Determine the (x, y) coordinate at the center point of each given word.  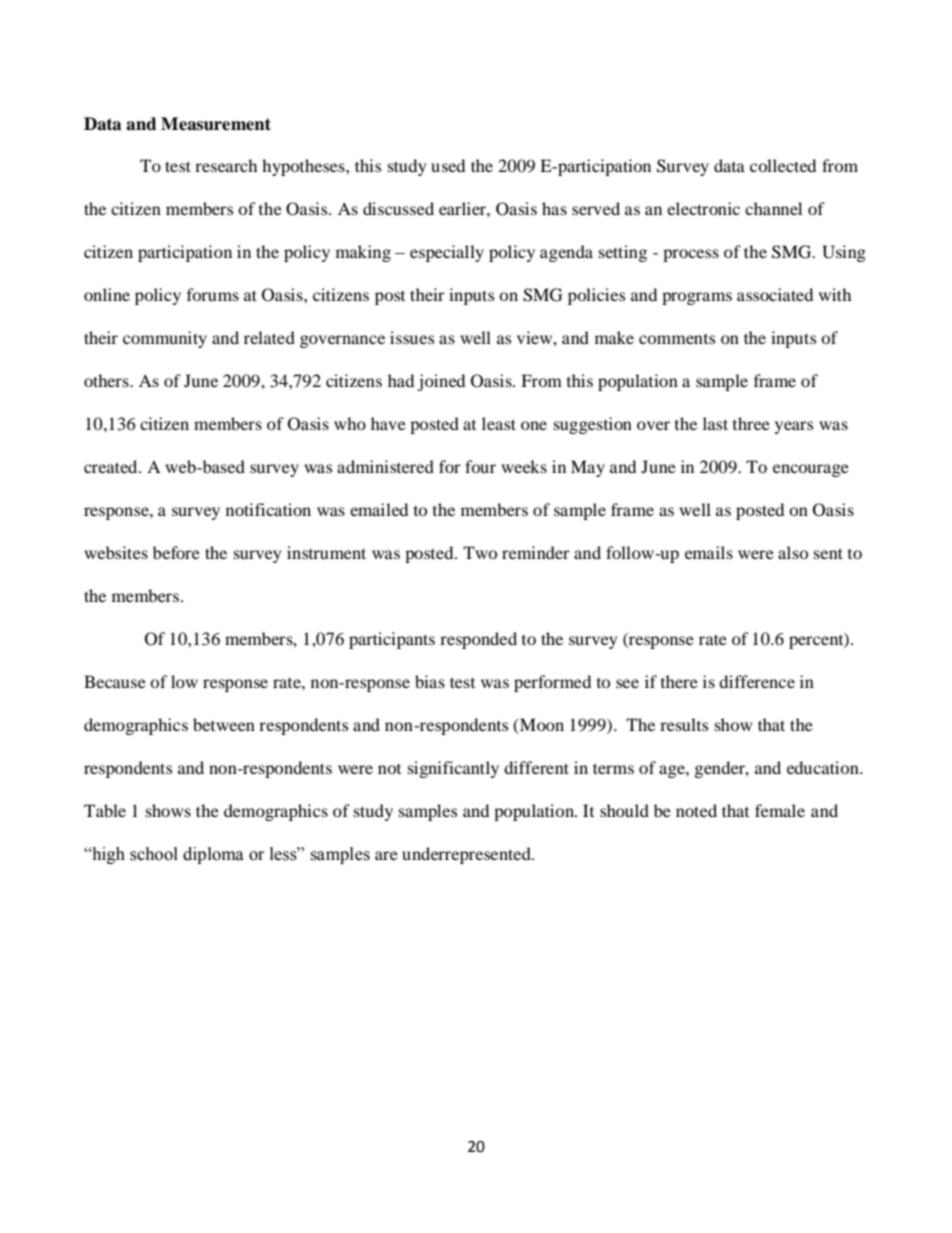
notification (268, 509)
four (480, 466)
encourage (811, 470)
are (386, 855)
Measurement (216, 124)
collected (783, 165)
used (448, 165)
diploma (213, 855)
